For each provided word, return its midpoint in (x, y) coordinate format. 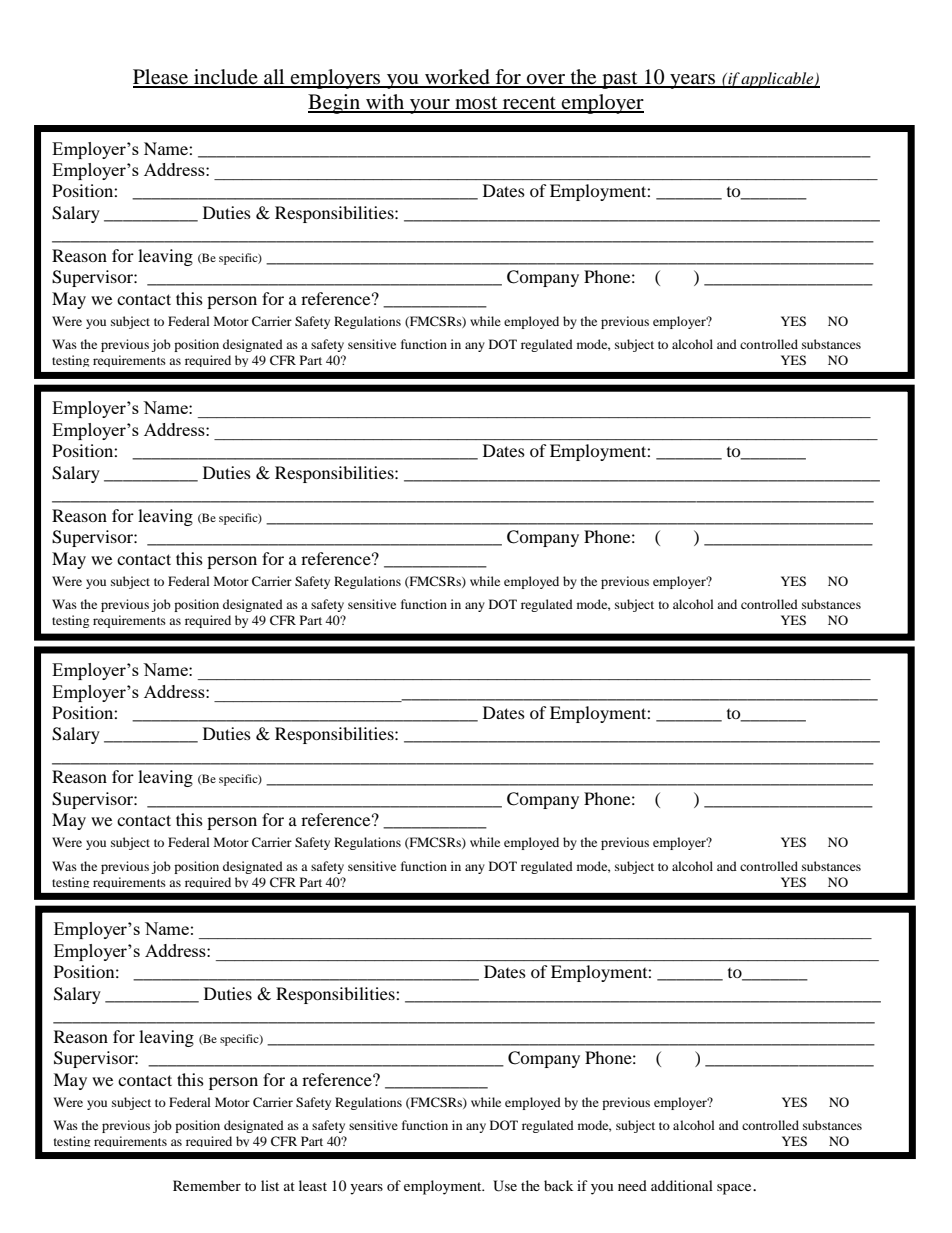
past (620, 80)
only (422, 1187)
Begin (335, 104)
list (270, 1185)
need (632, 1185)
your (430, 106)
